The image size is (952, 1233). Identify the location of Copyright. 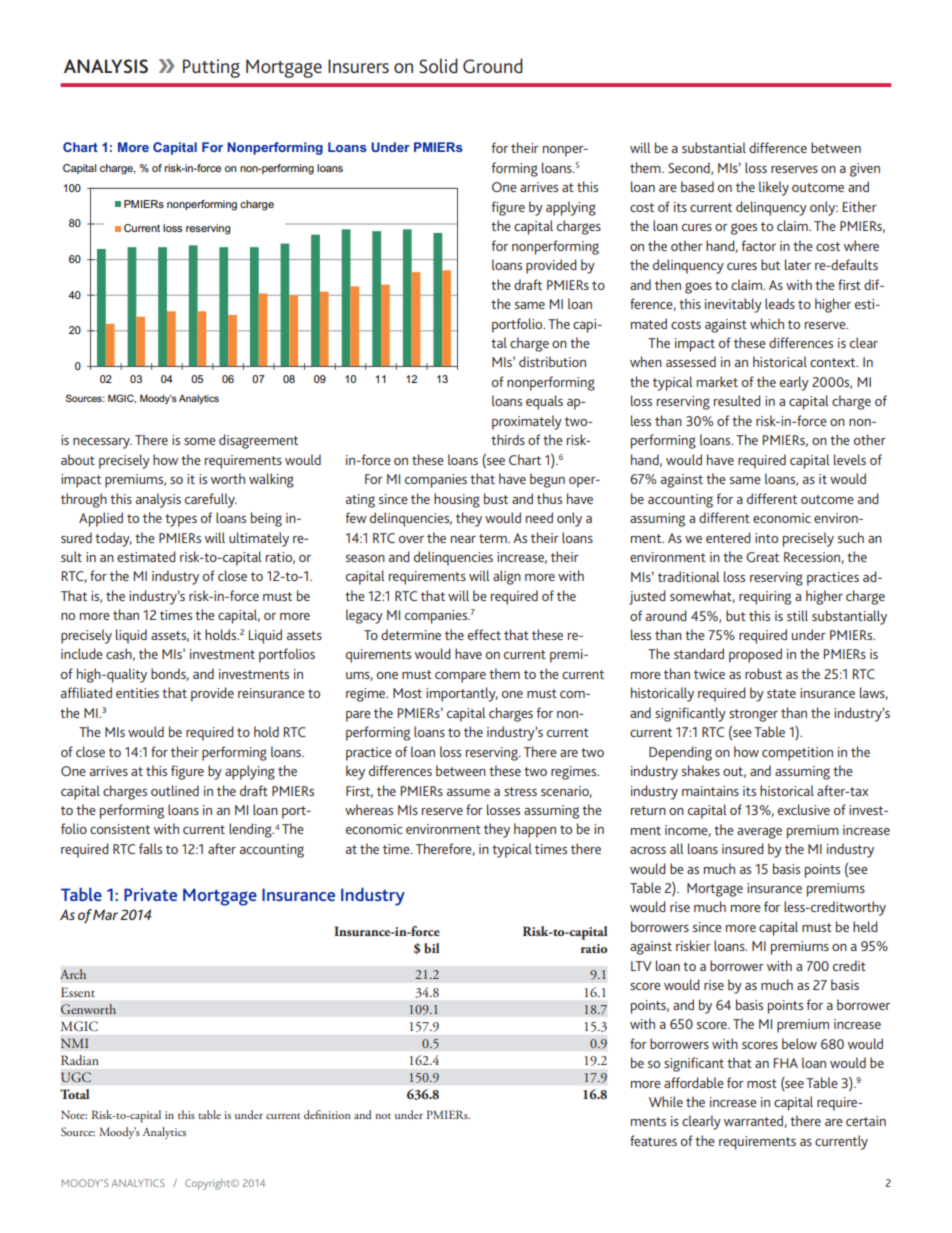
(209, 1184).
